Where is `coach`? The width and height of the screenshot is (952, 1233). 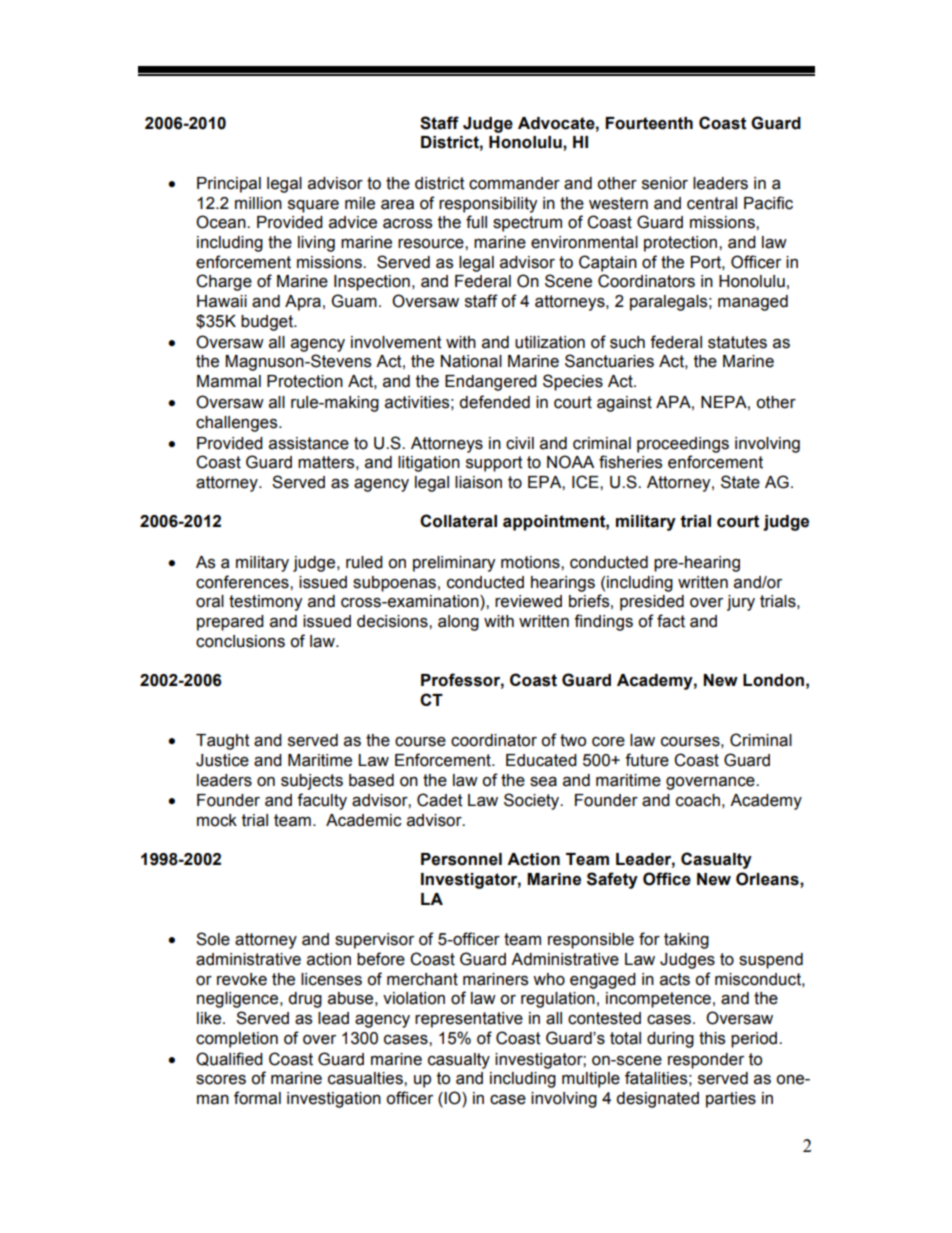 coach is located at coordinates (698, 800).
